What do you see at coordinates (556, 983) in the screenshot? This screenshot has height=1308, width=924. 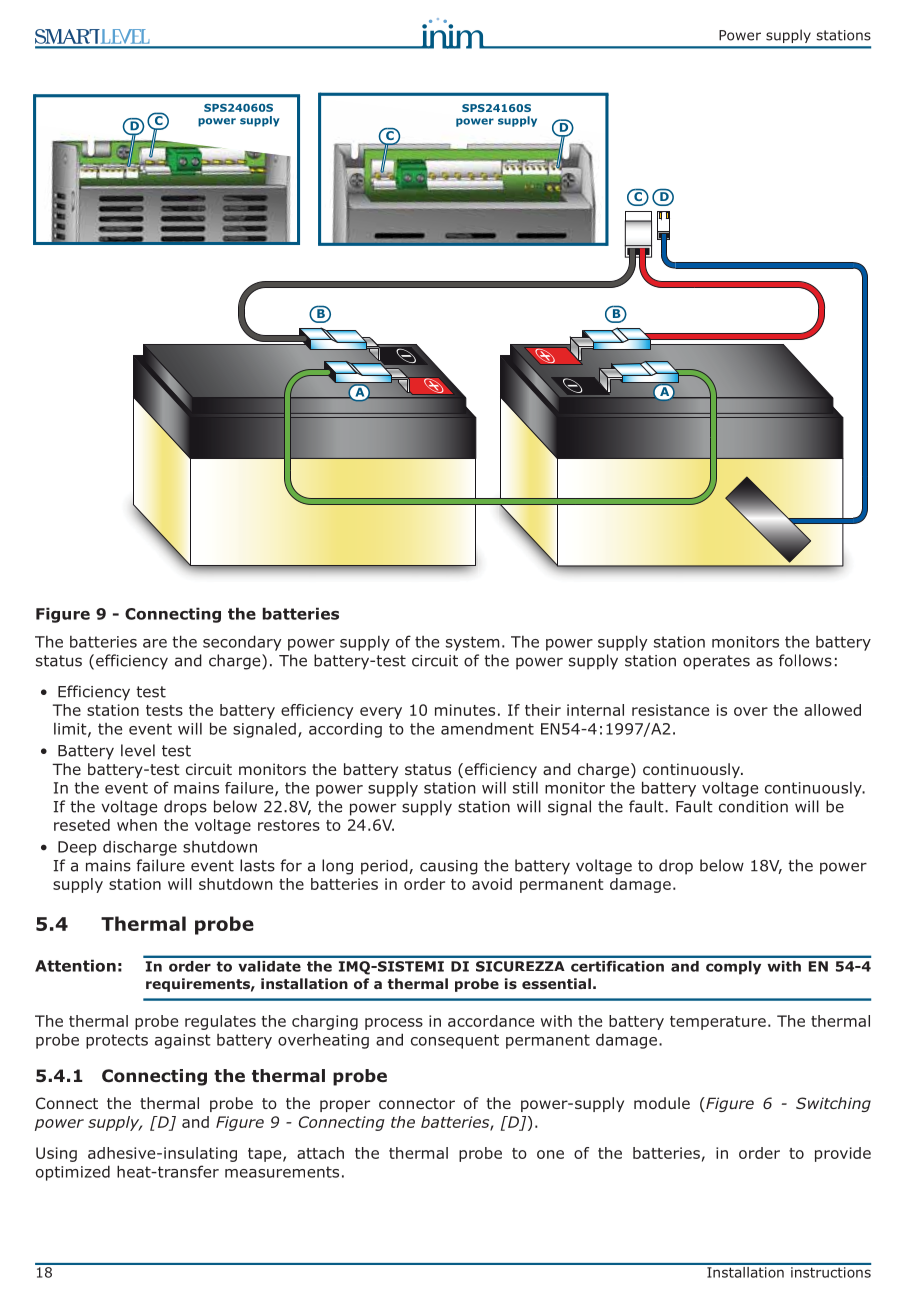 I see `essential` at bounding box center [556, 983].
